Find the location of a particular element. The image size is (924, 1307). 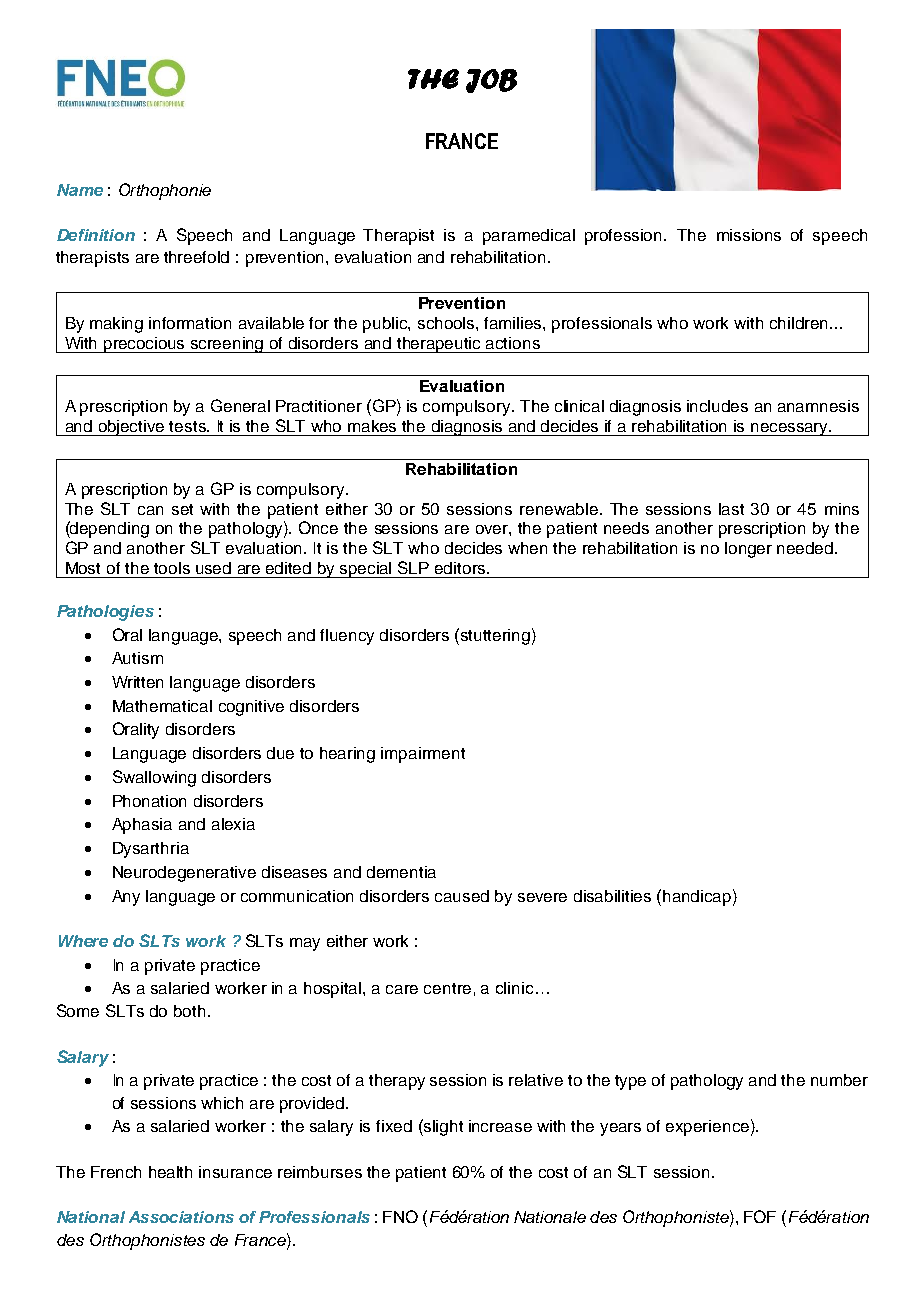

longer is located at coordinates (748, 550).
